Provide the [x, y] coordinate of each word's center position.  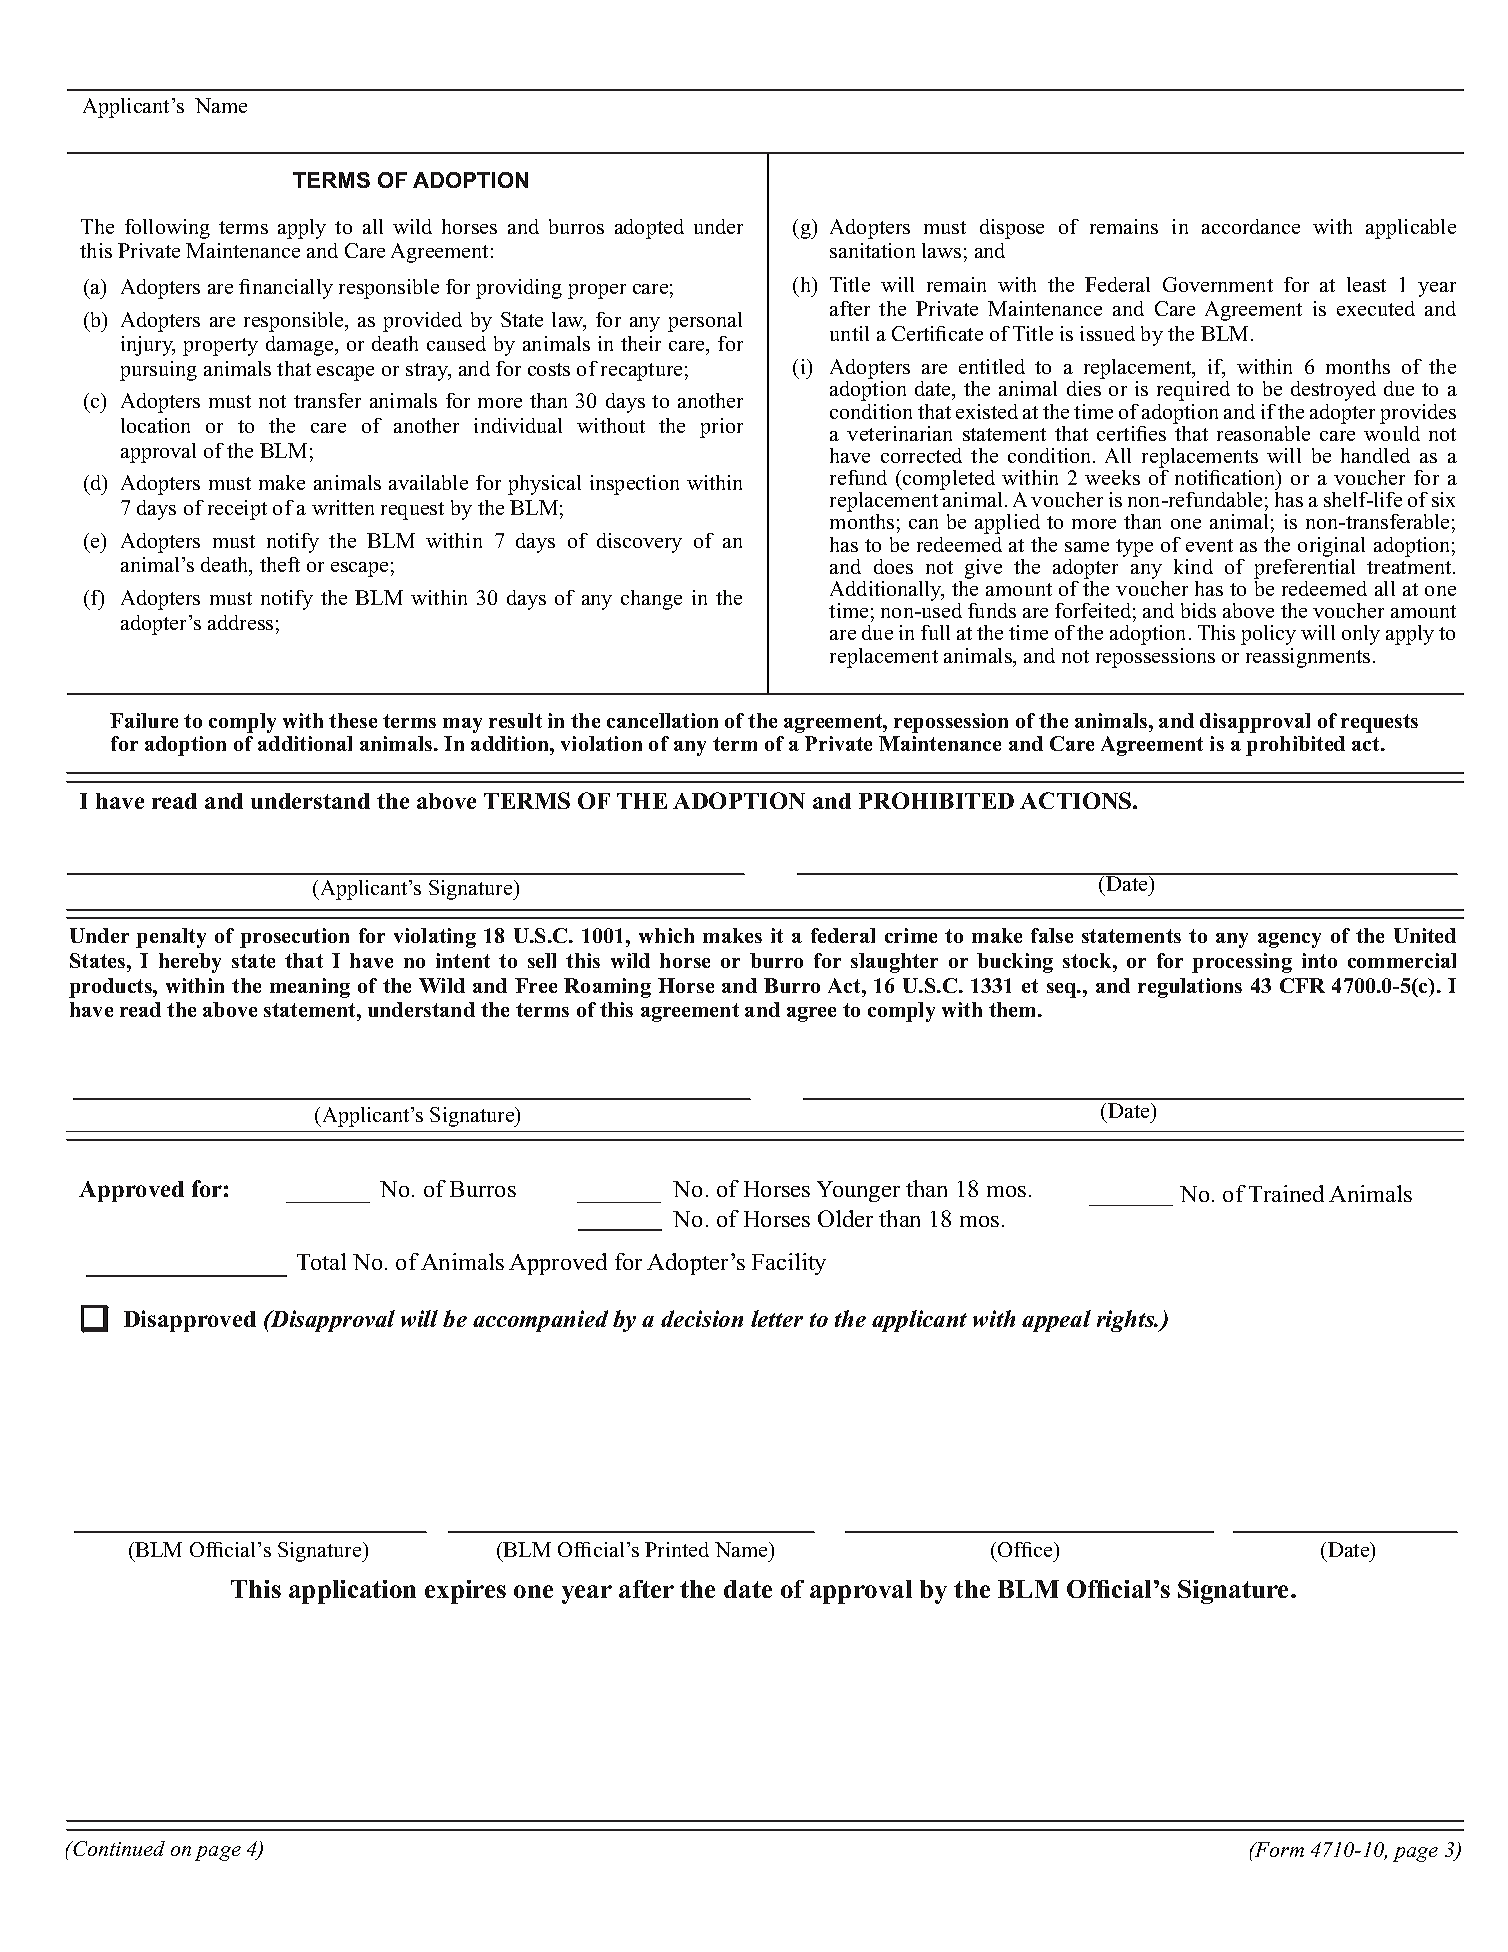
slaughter [894, 963]
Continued [118, 1848]
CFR [1302, 985]
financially [286, 289]
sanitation [872, 250]
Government [1218, 284]
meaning [310, 988]
